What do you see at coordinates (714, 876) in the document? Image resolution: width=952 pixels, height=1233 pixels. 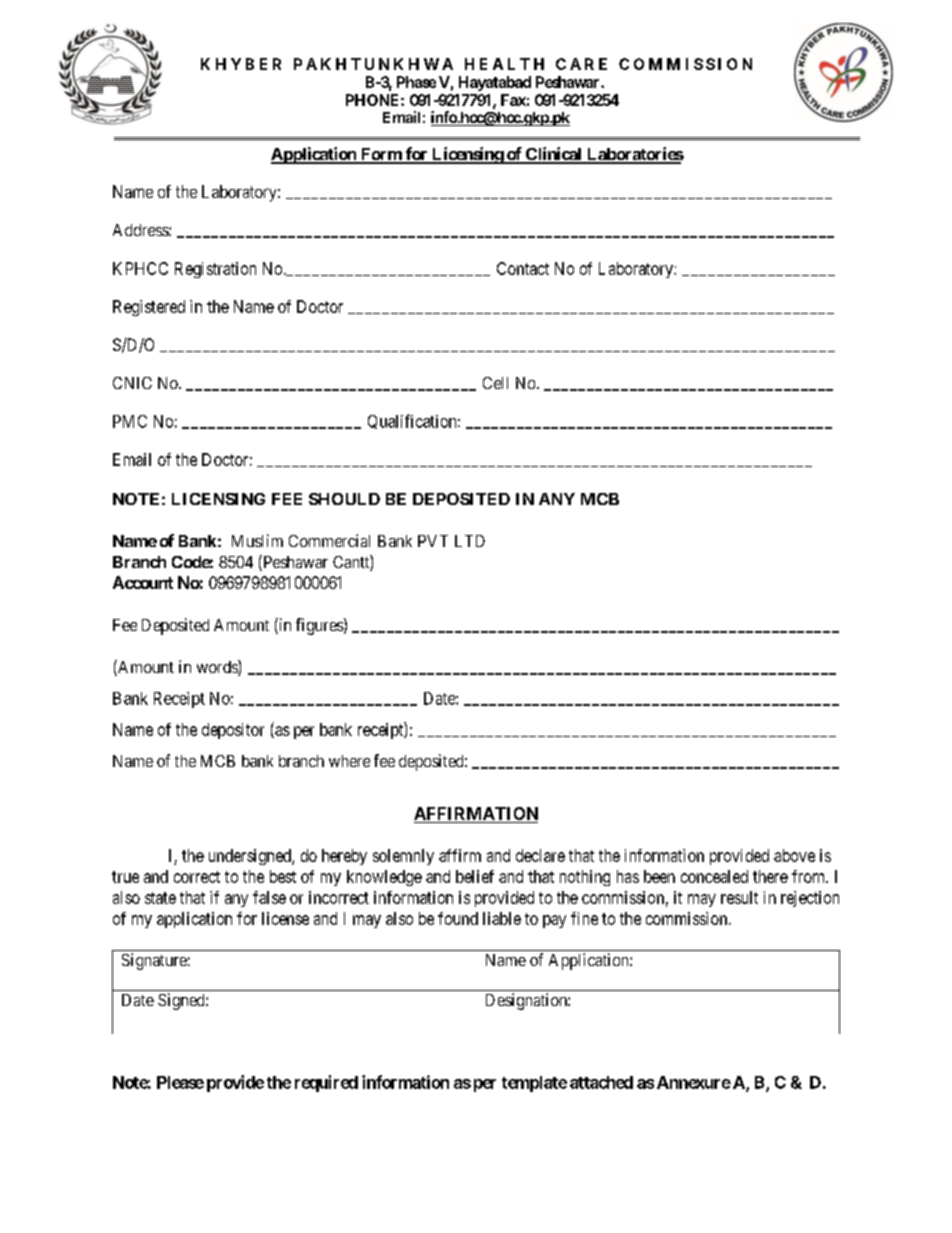 I see `concealed` at bounding box center [714, 876].
